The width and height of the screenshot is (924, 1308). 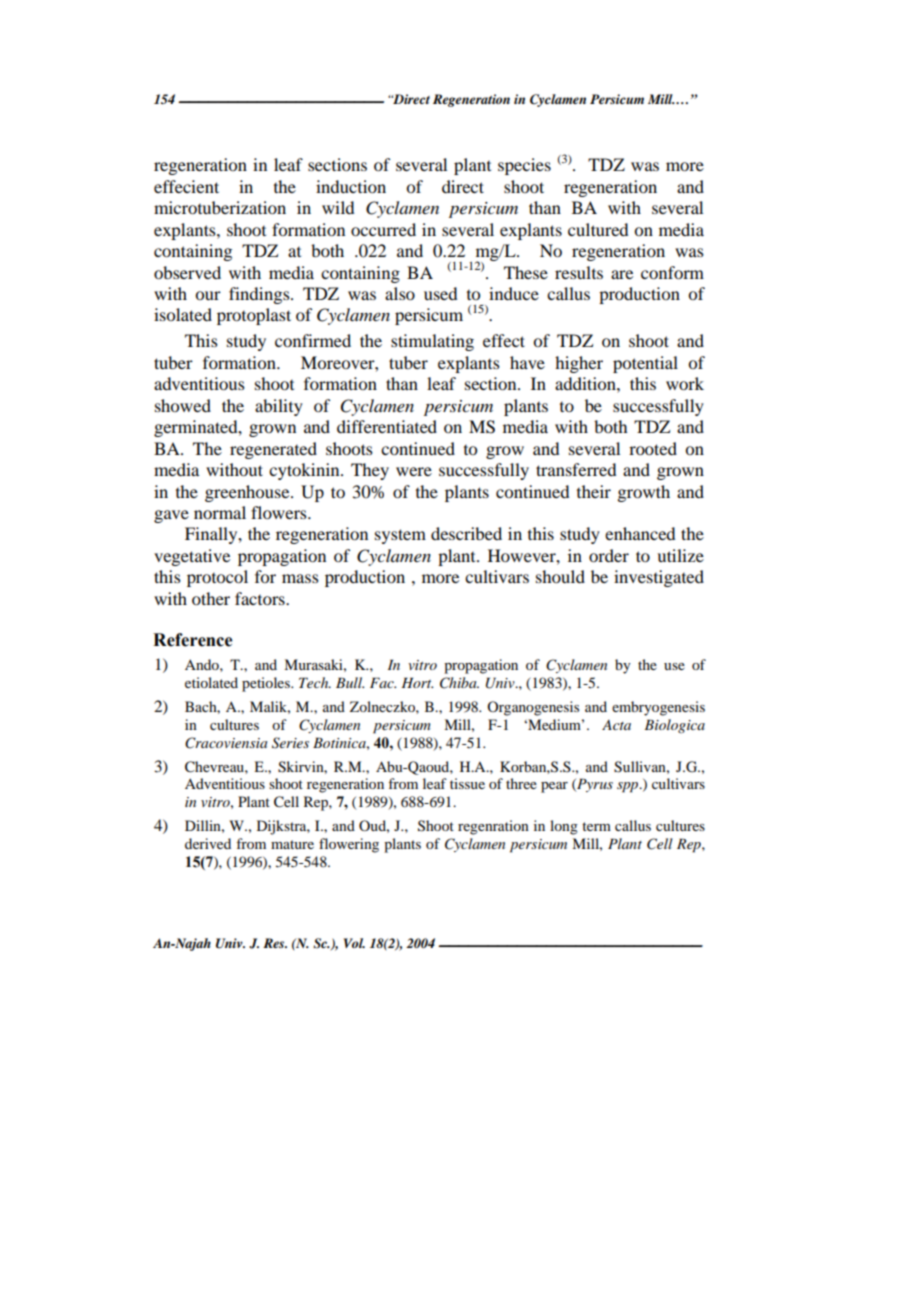 What do you see at coordinates (598, 229) in the screenshot?
I see `cultured` at bounding box center [598, 229].
